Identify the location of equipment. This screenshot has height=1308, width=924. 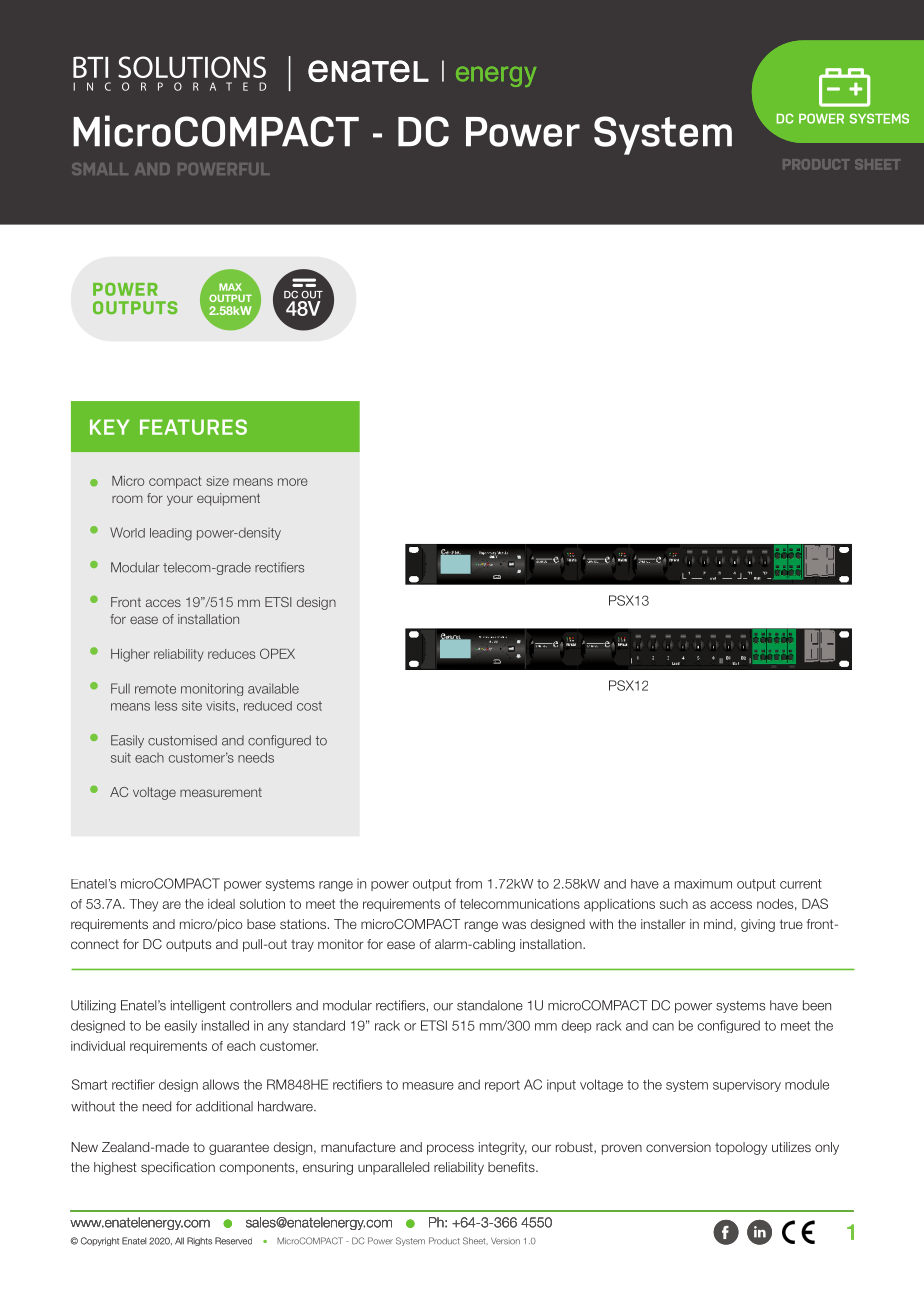
(228, 499).
